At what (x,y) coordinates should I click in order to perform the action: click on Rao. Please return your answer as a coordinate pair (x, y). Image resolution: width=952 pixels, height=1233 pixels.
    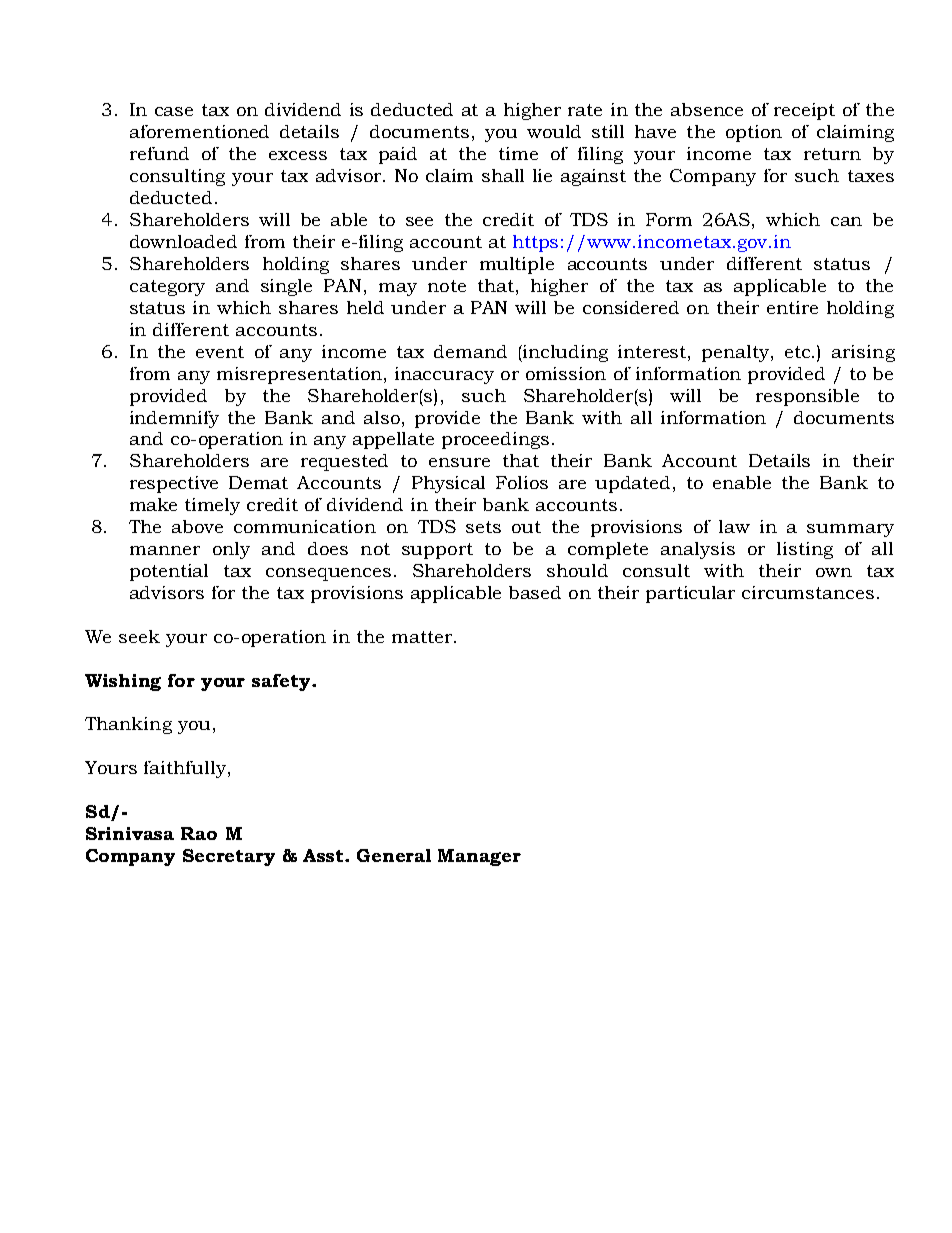
    Looking at the image, I should click on (199, 833).
